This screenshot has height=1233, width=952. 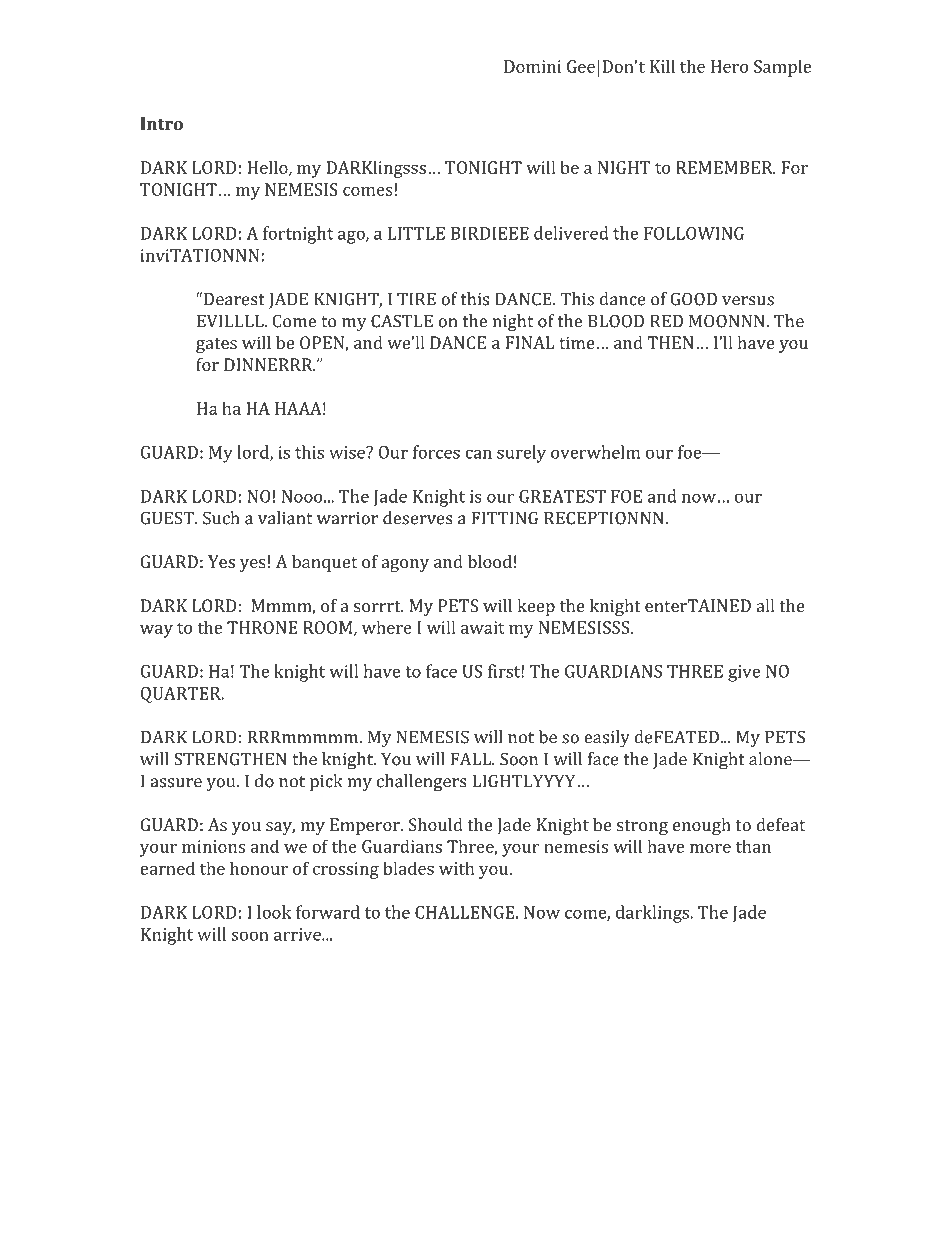 I want to click on overwhelm, so click(x=595, y=452).
